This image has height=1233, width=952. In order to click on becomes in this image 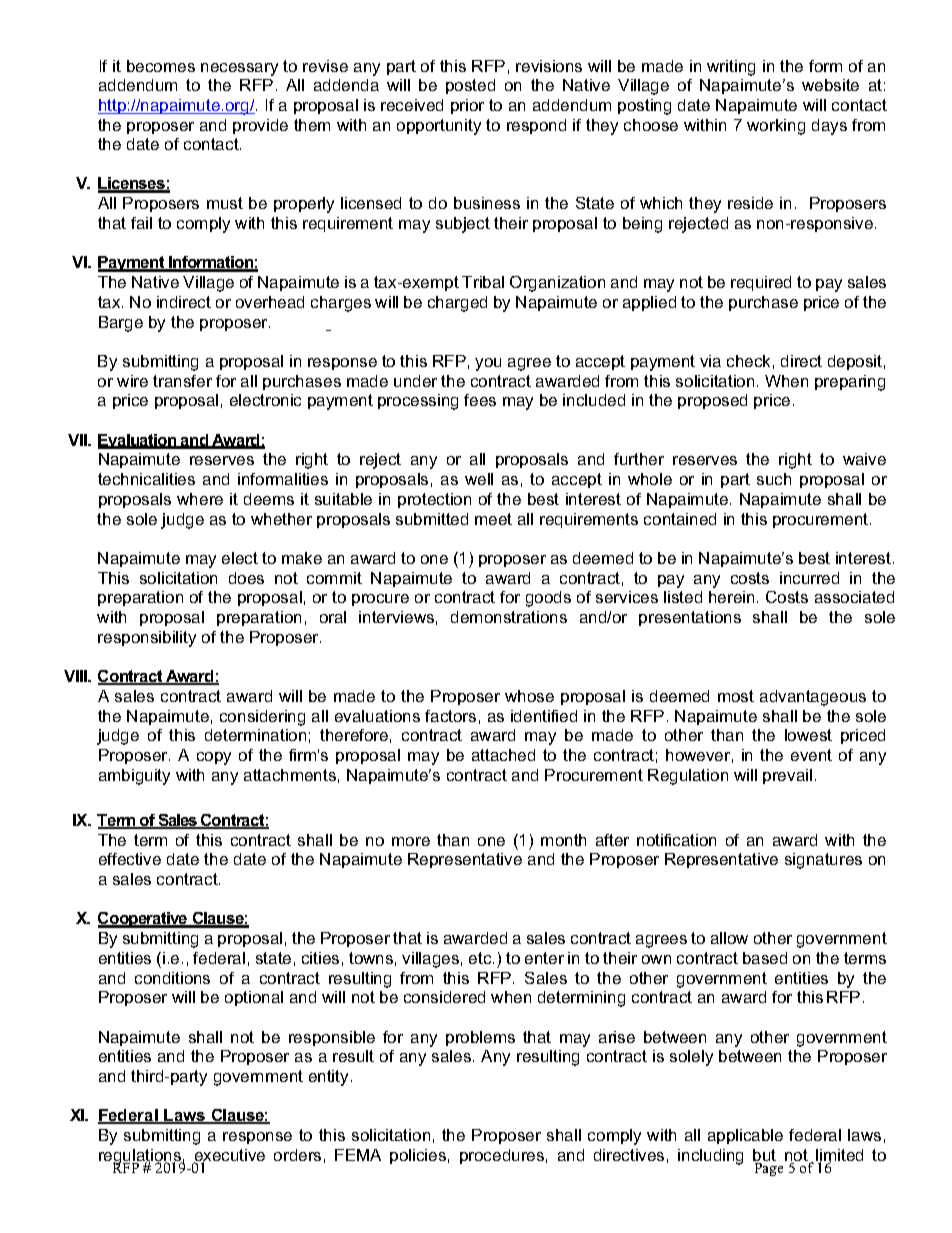, I will do `click(161, 66)`.
